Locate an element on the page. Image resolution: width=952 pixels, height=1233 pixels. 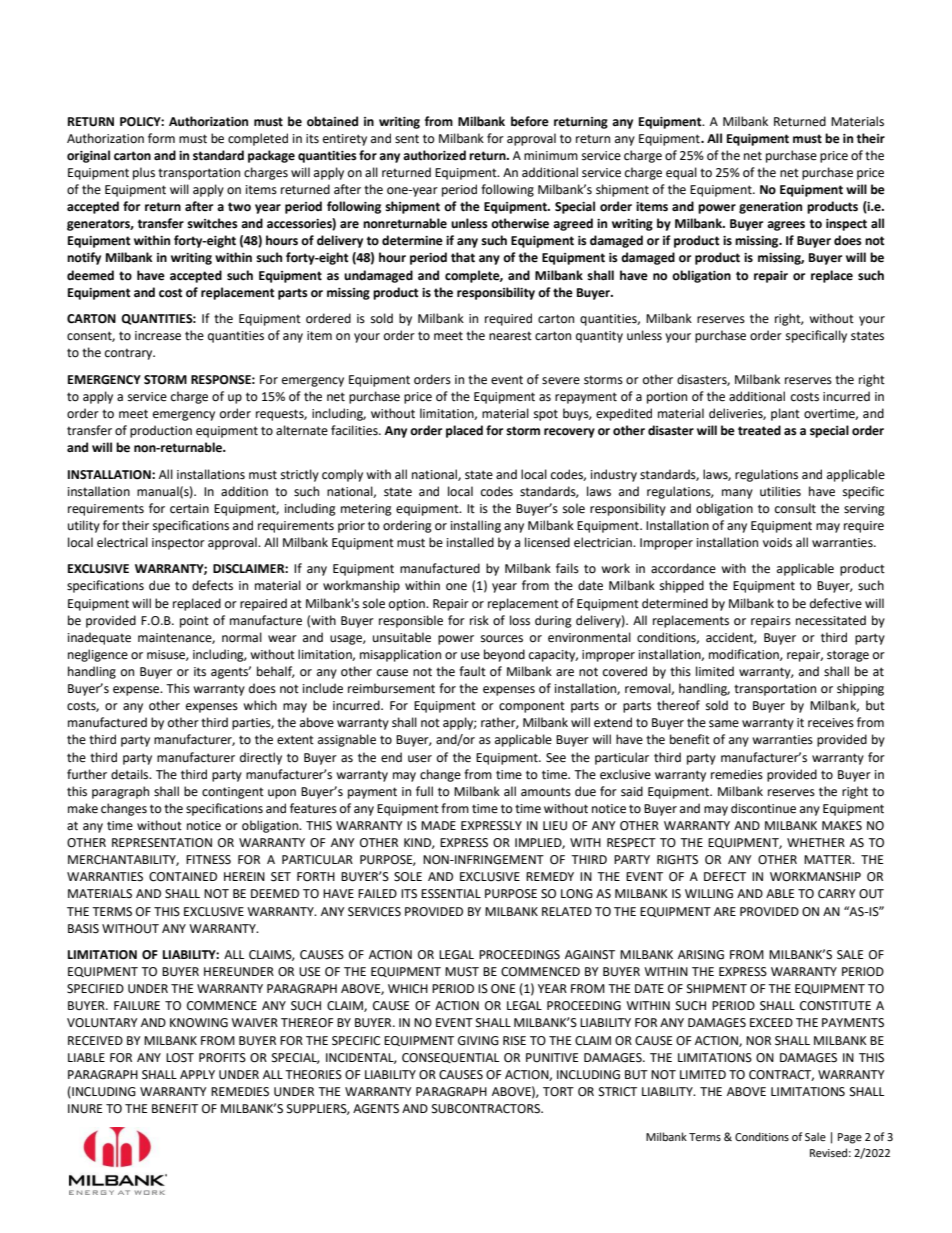
MADE is located at coordinates (438, 825).
